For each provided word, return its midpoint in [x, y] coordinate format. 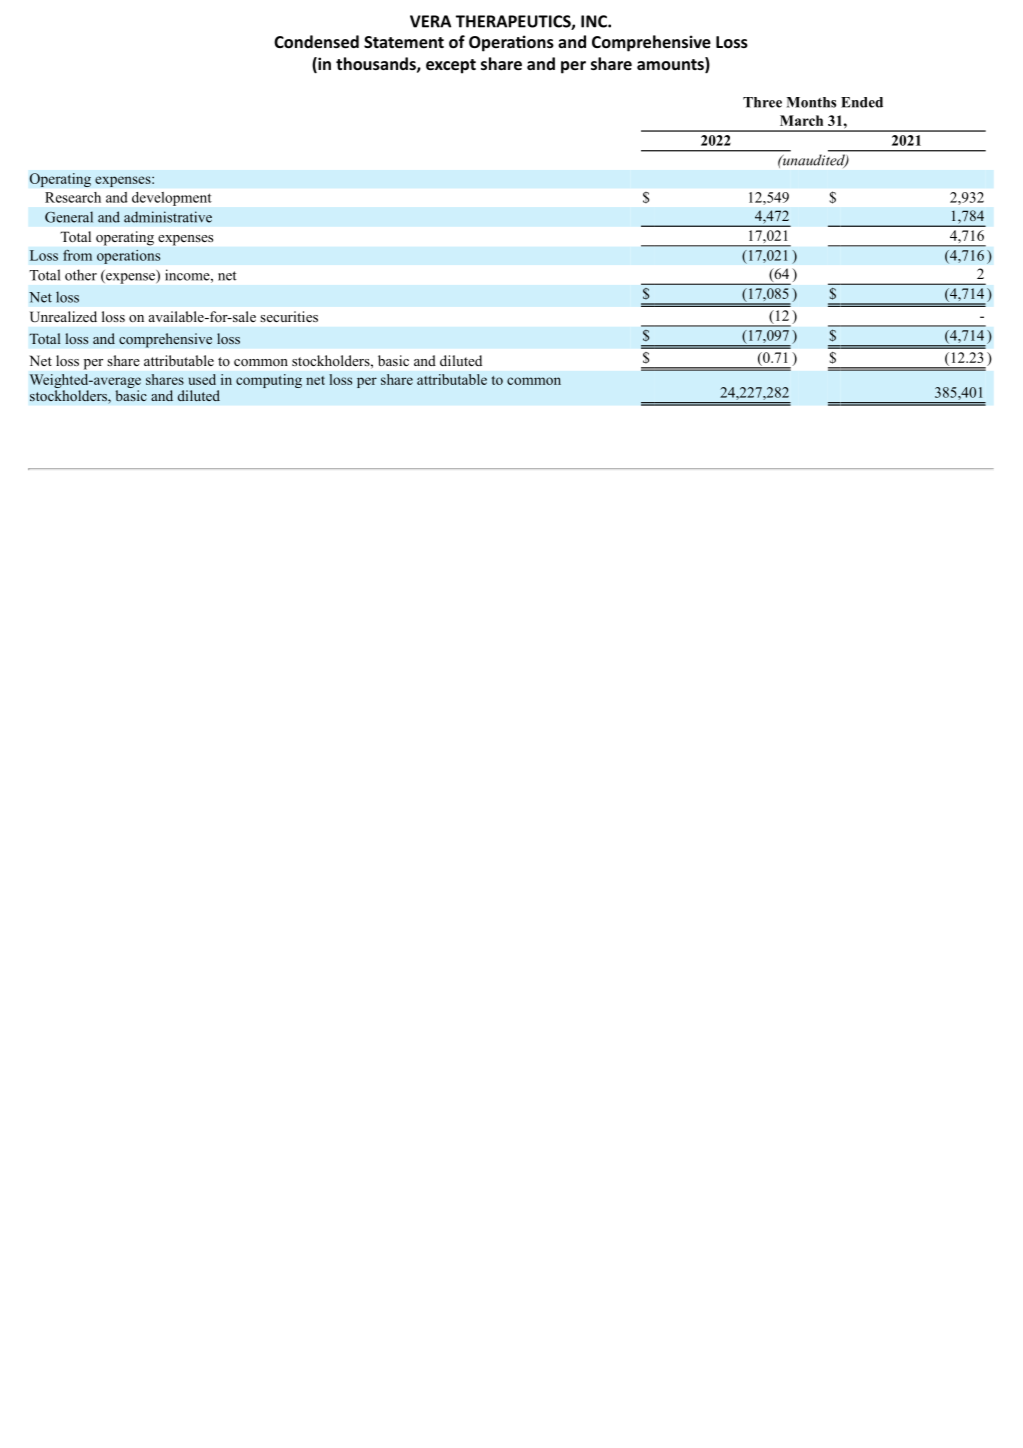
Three [762, 102]
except [451, 66]
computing [269, 381]
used [202, 379]
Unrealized [63, 317]
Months [811, 102]
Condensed [316, 41]
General [69, 217]
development [171, 199]
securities [289, 316]
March [801, 120]
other [81, 275]
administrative [168, 217]
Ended [862, 102]
